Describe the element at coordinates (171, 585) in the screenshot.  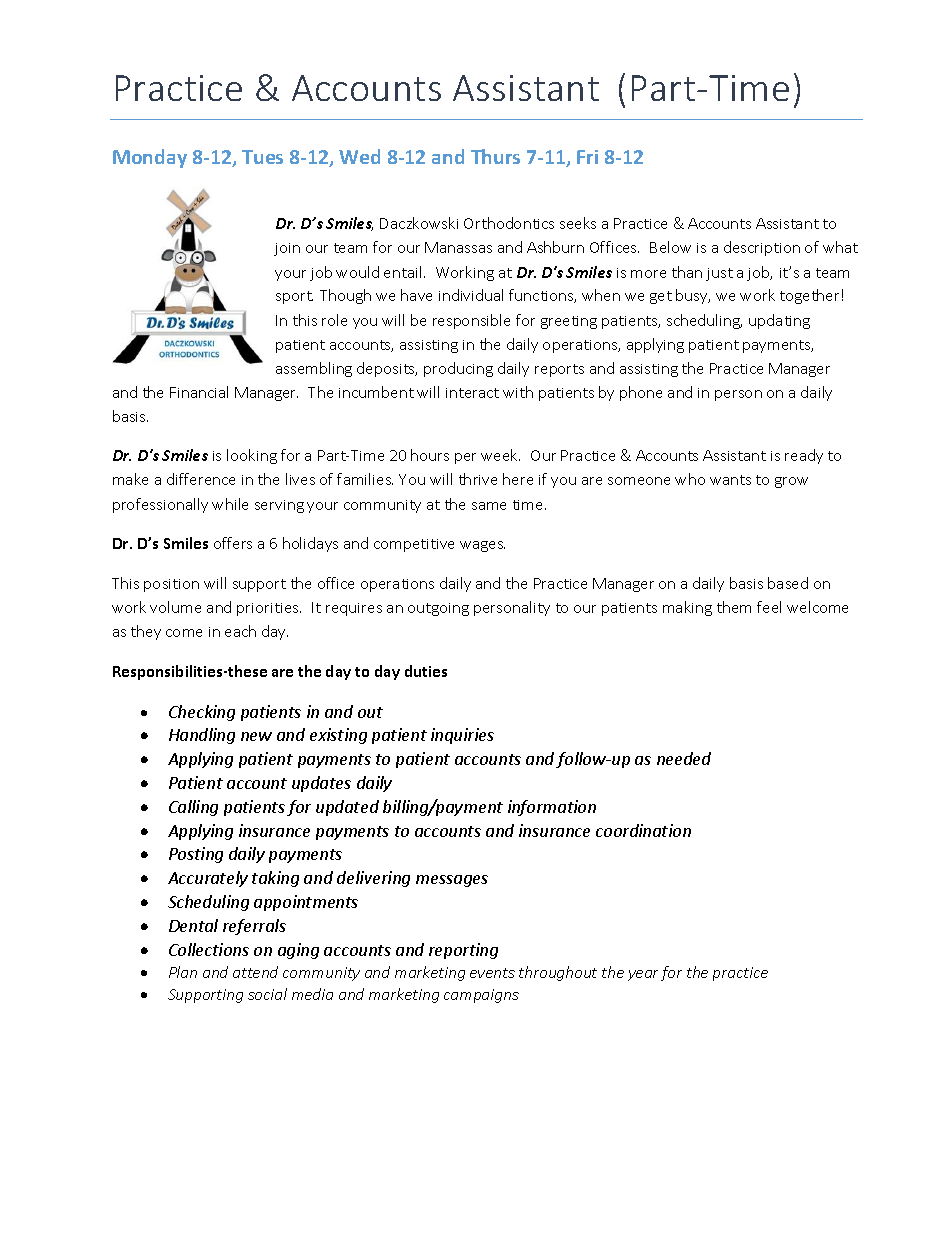
I see `position` at that location.
